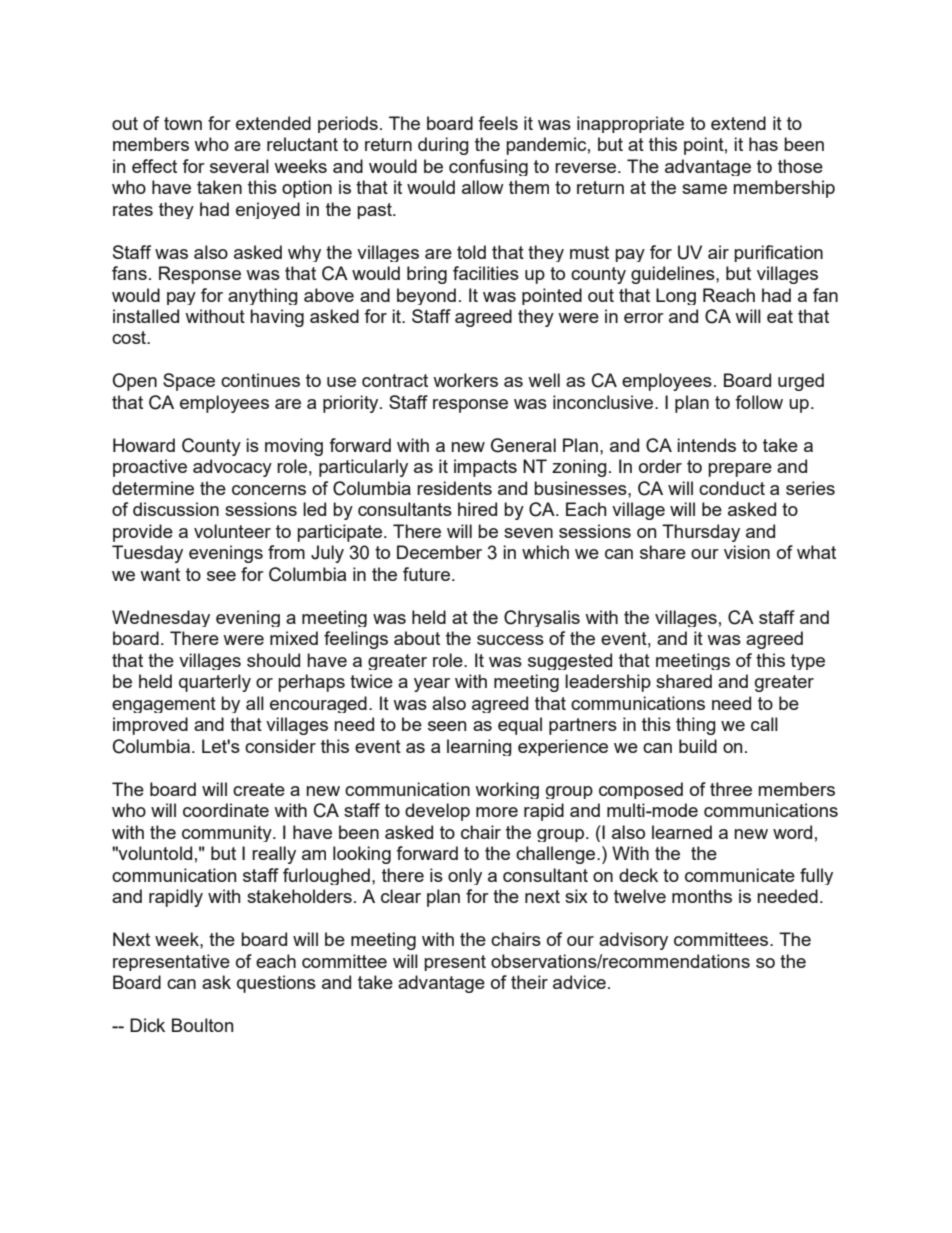 The image size is (952, 1233). I want to click on their, so click(529, 982).
